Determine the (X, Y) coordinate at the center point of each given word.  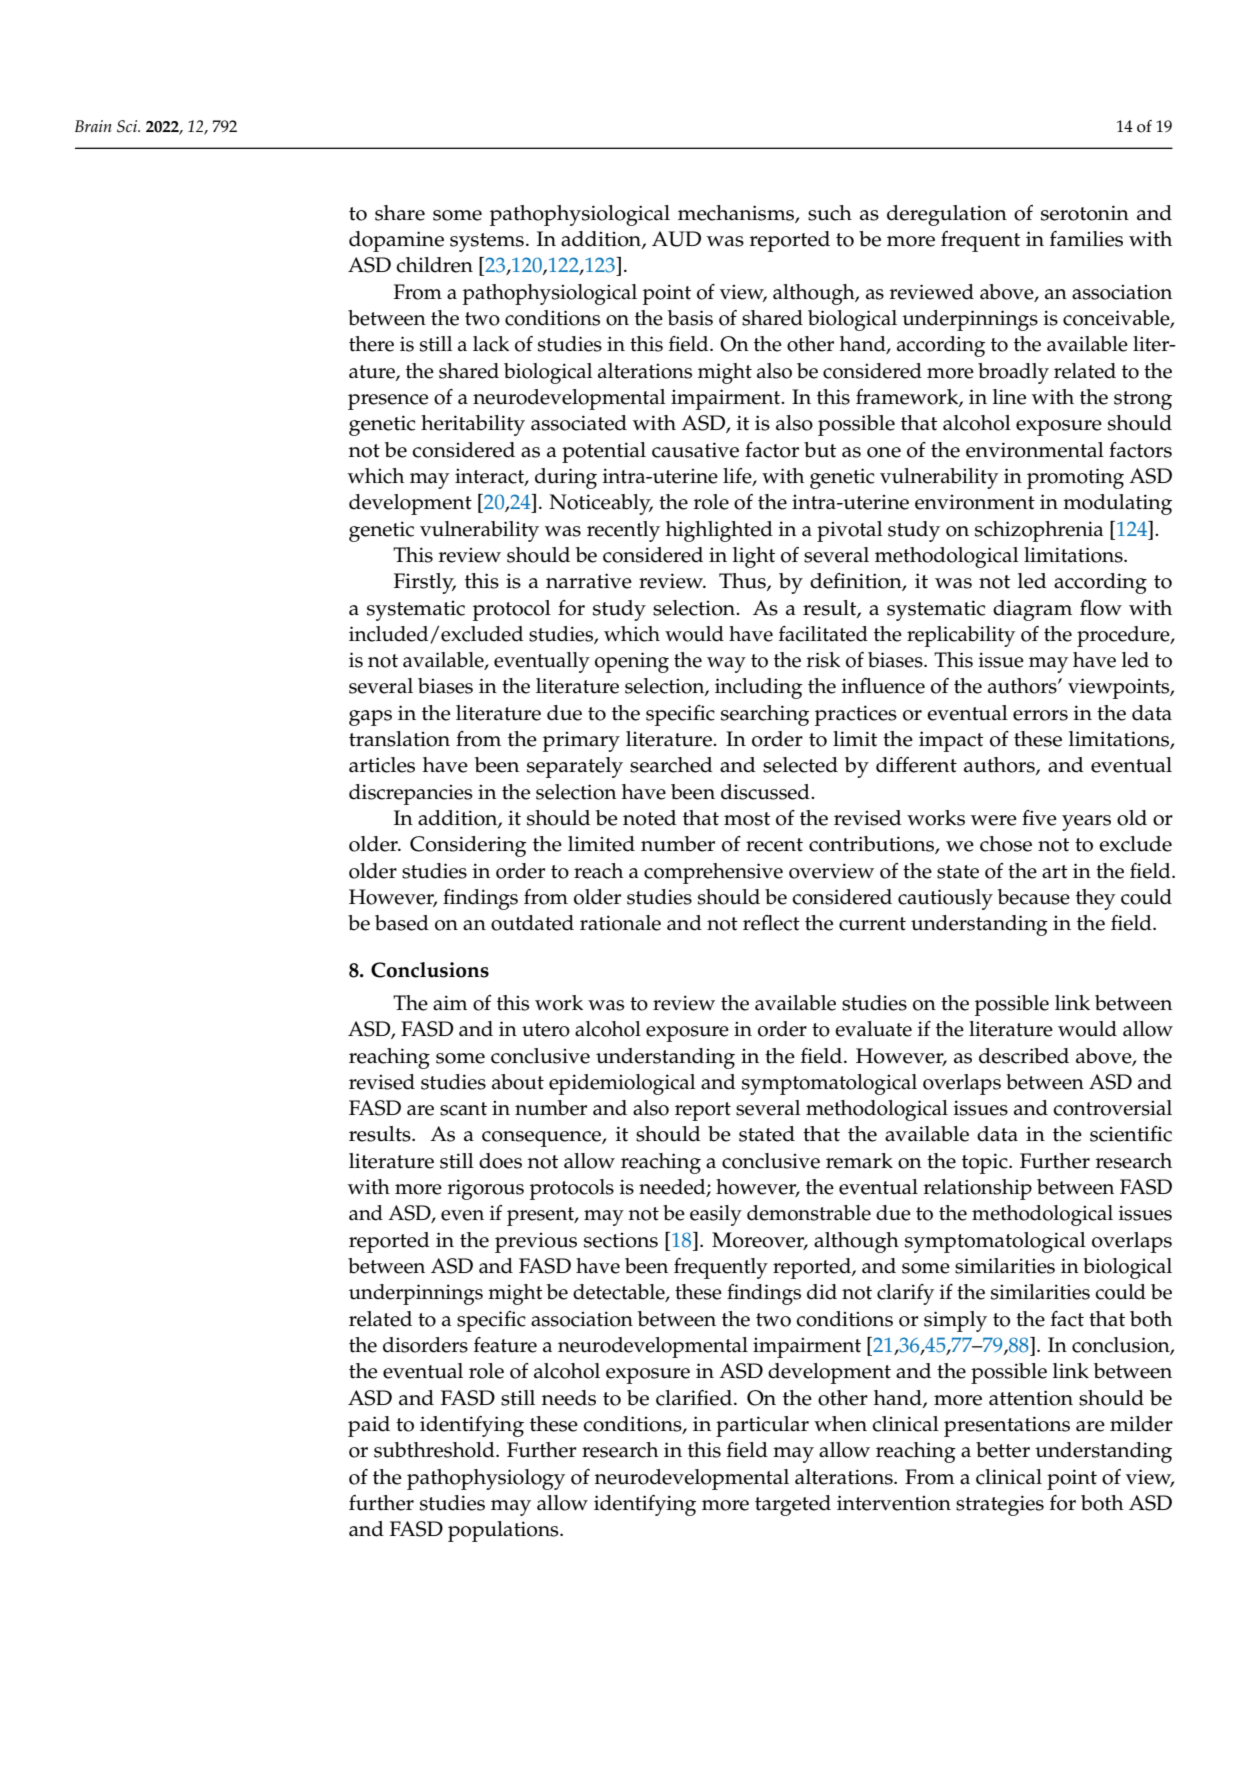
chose (1006, 844)
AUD (676, 239)
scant (463, 1109)
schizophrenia (1039, 531)
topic (986, 1163)
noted (650, 818)
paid (369, 1426)
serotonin (1085, 213)
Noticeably (601, 504)
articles (382, 765)
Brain (93, 126)
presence (388, 402)
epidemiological (622, 1084)
